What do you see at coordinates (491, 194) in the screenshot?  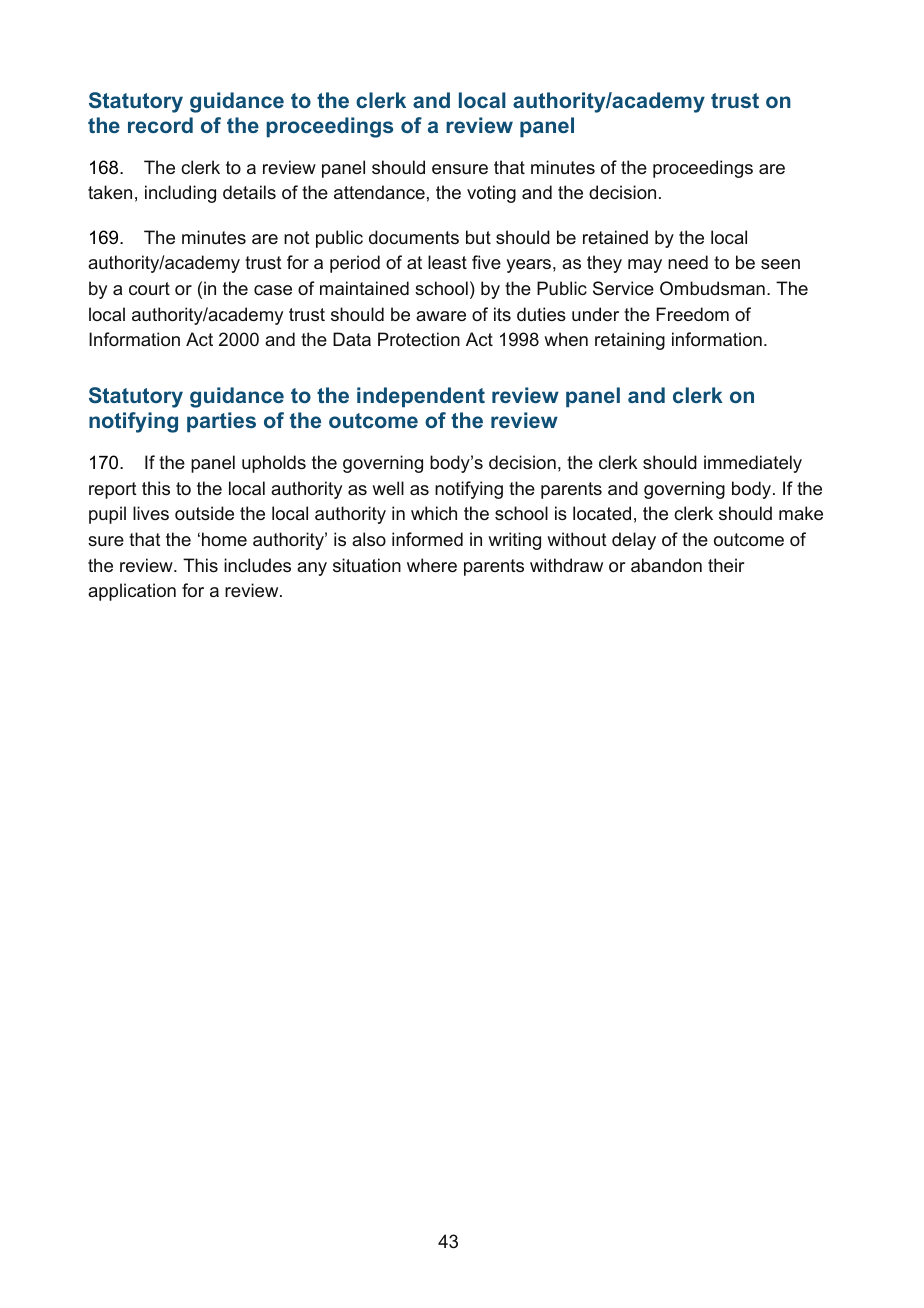 I see `voting` at bounding box center [491, 194].
